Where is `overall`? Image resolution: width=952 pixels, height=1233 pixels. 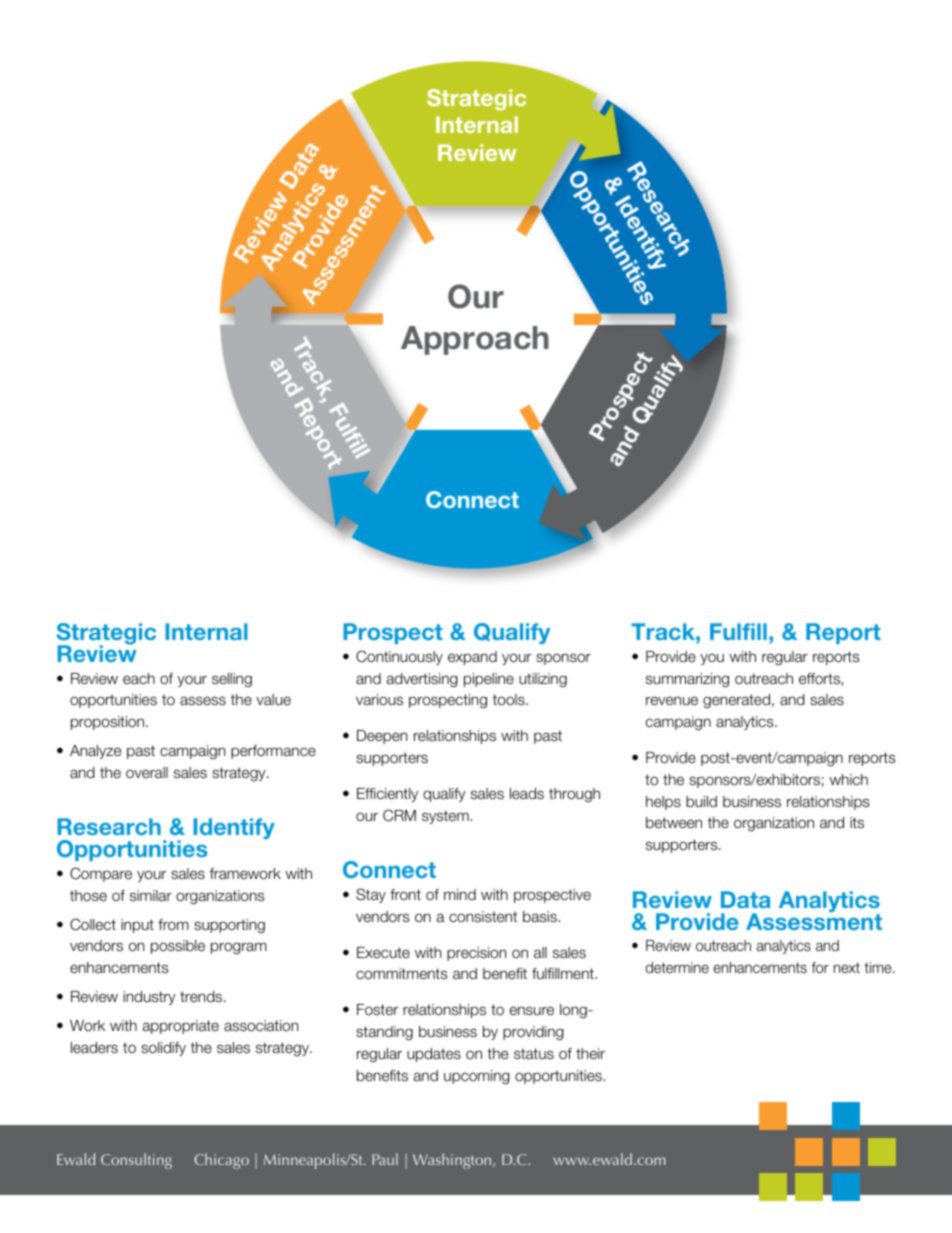 overall is located at coordinates (147, 772).
